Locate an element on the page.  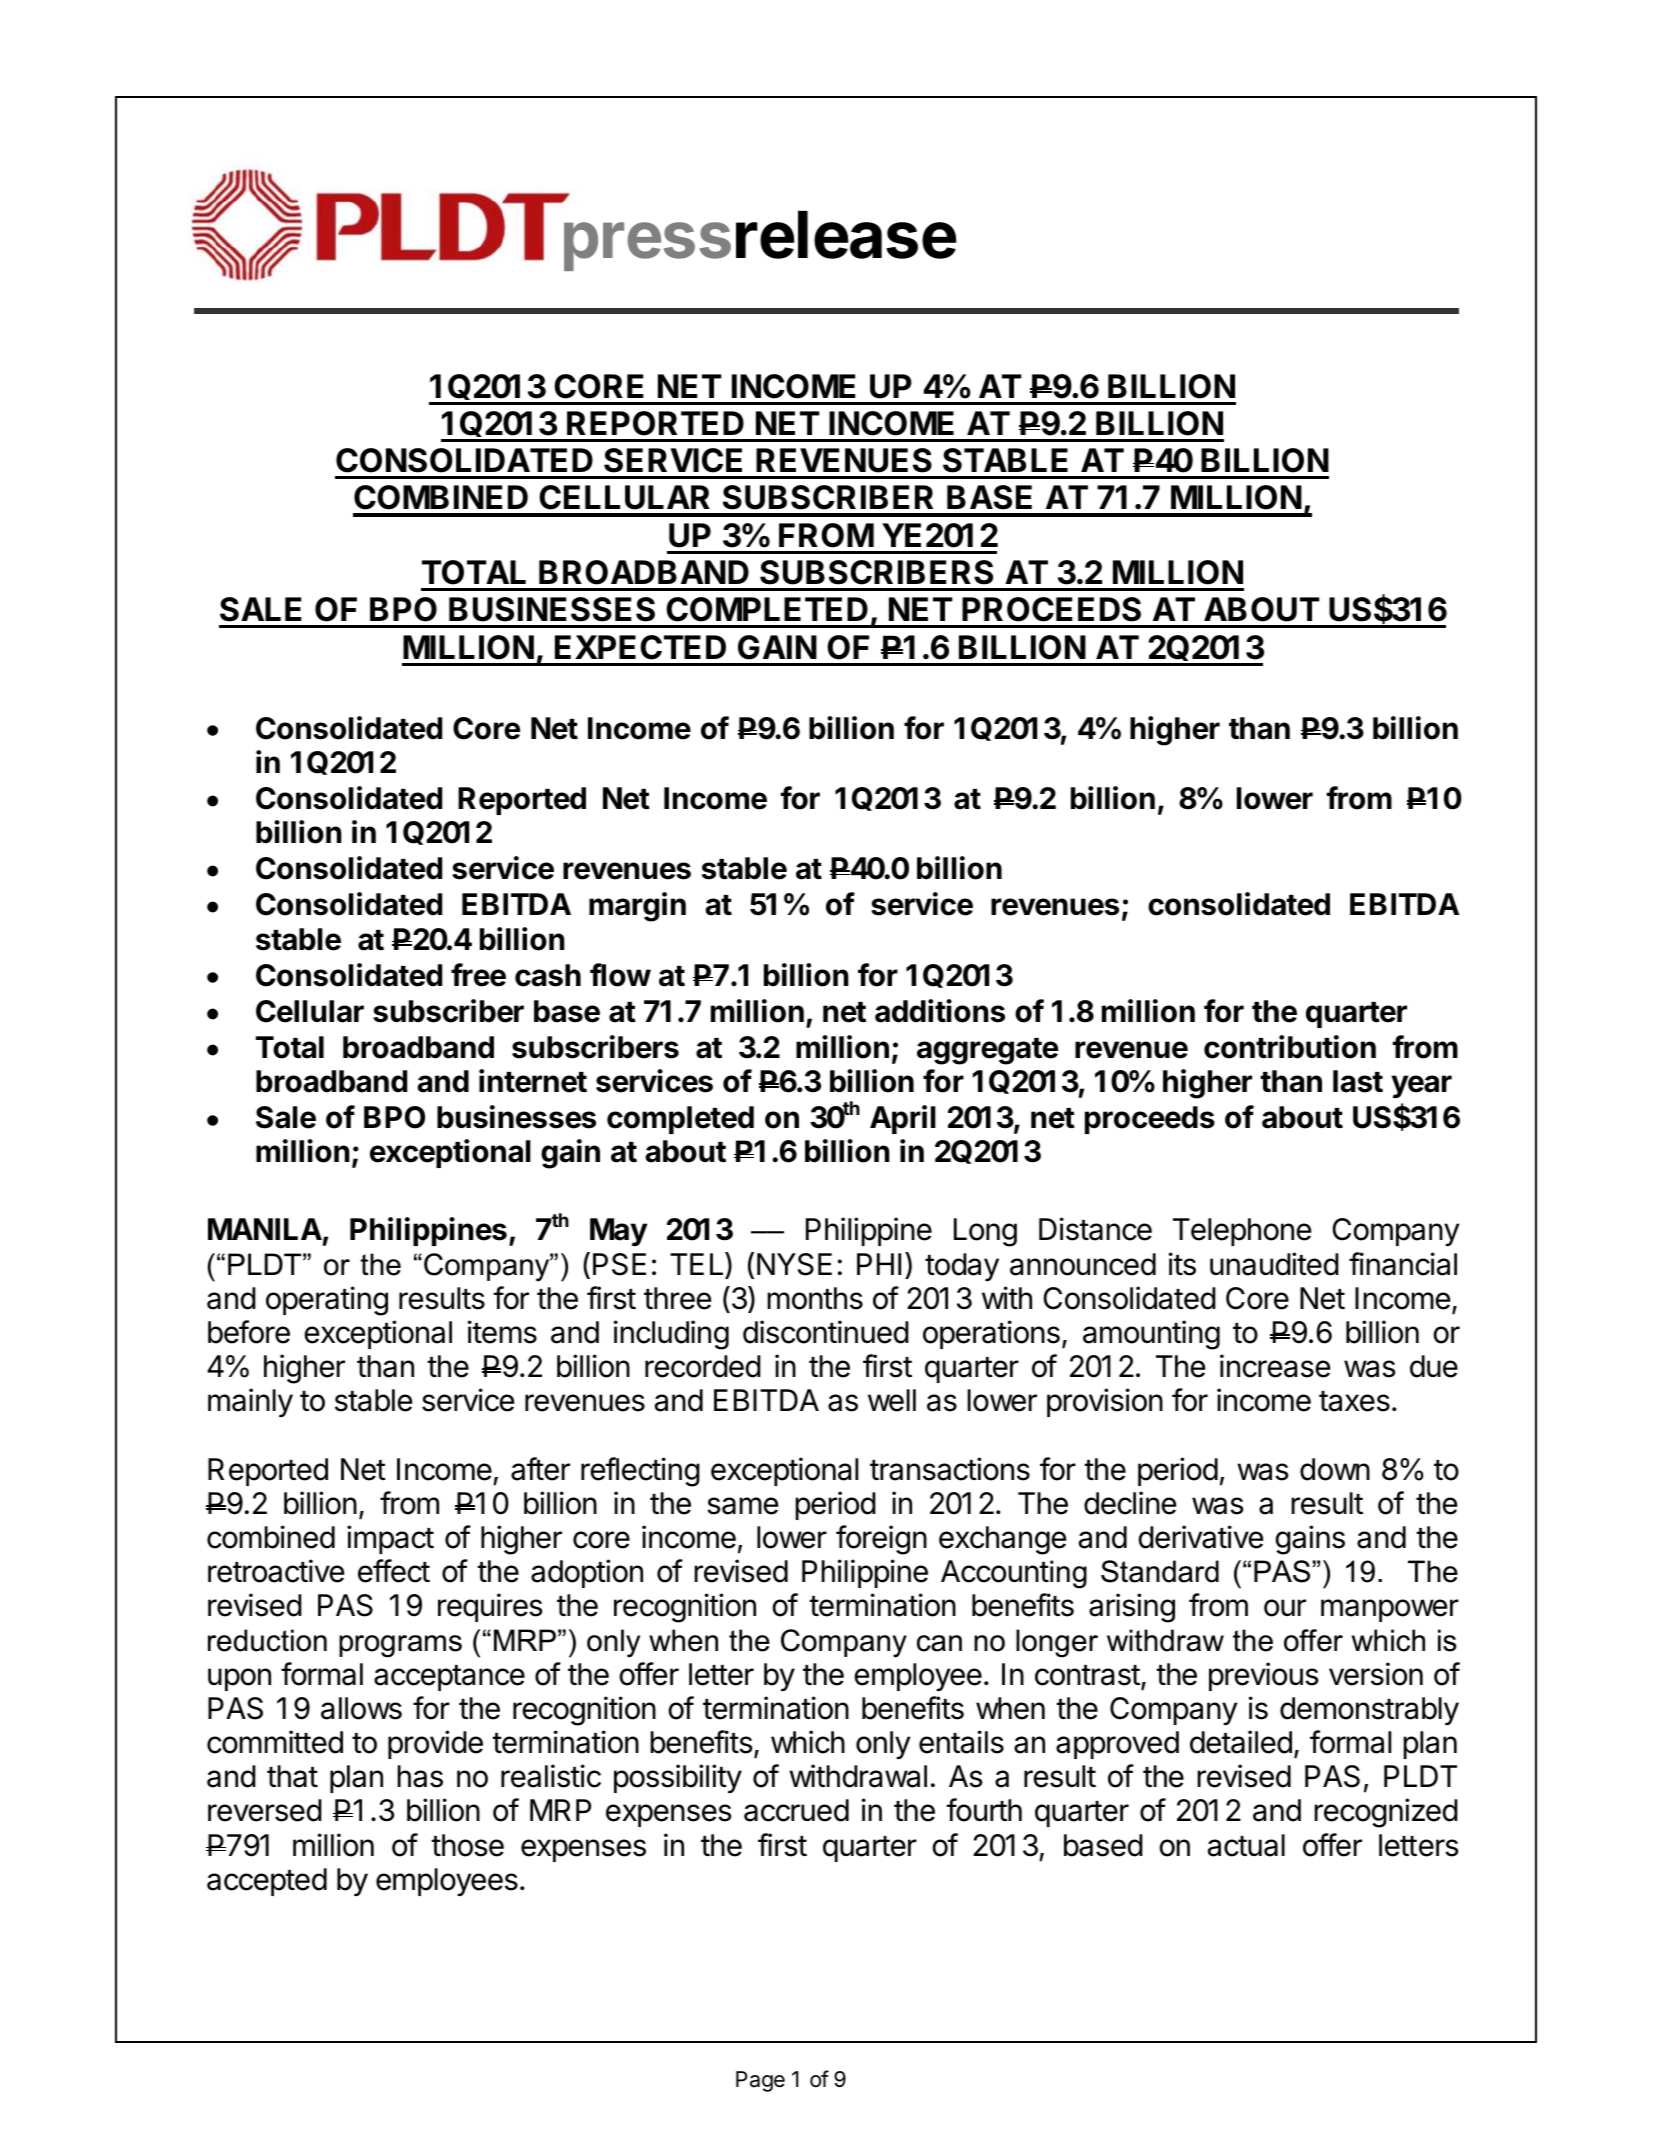
discontinued is located at coordinates (826, 1332).
